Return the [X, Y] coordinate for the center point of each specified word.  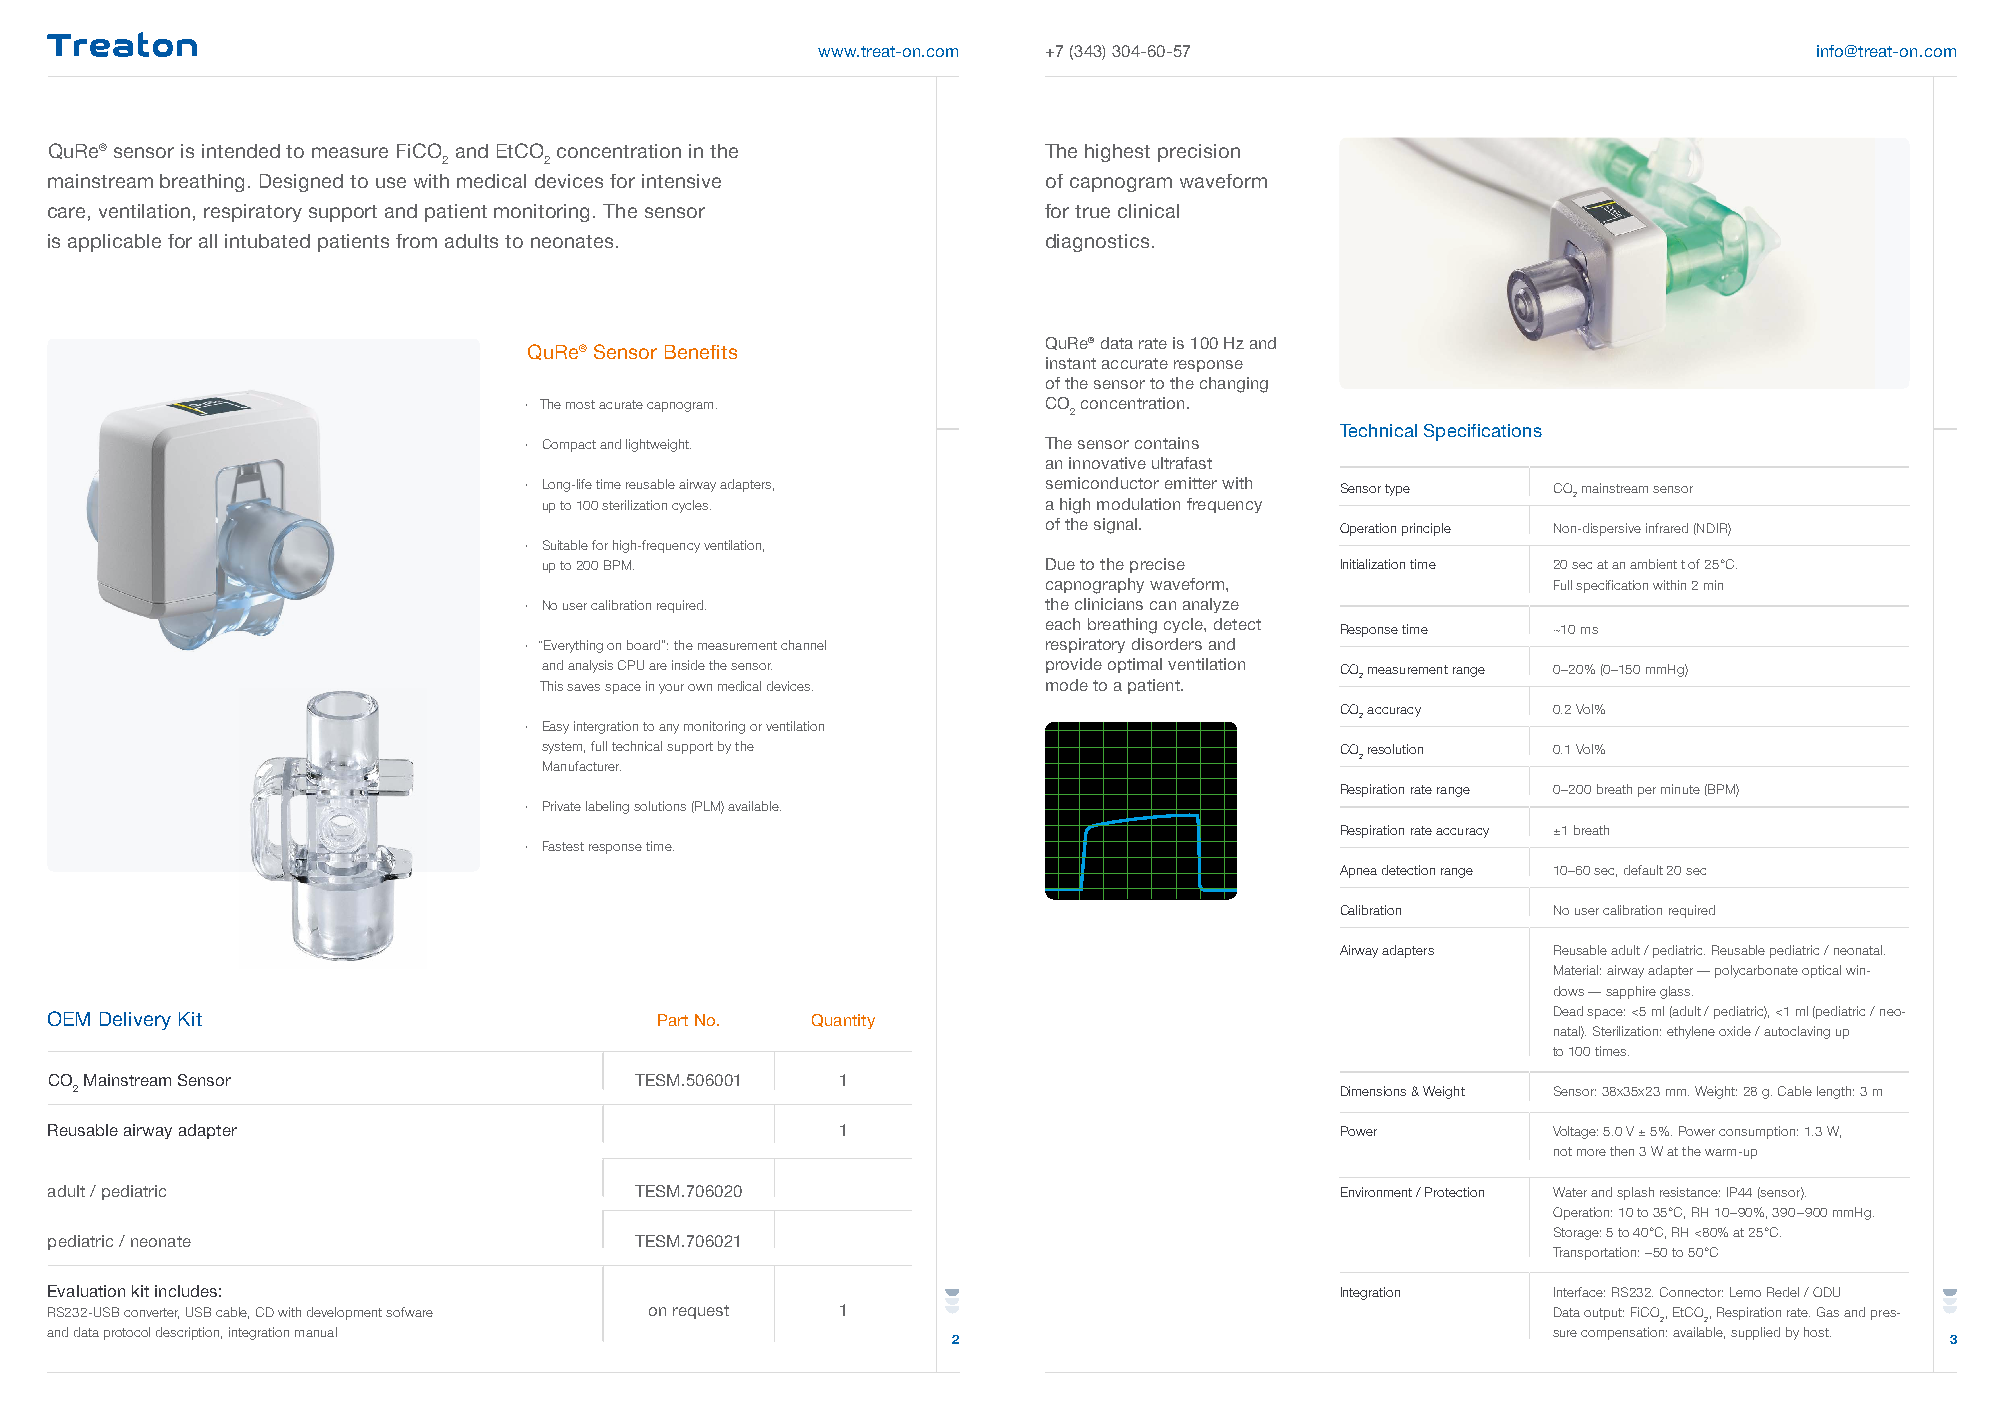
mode [1067, 685]
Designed [301, 183]
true [1092, 211]
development [344, 1313]
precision [1199, 153]
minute [1680, 789]
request [701, 1312]
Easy [556, 727]
